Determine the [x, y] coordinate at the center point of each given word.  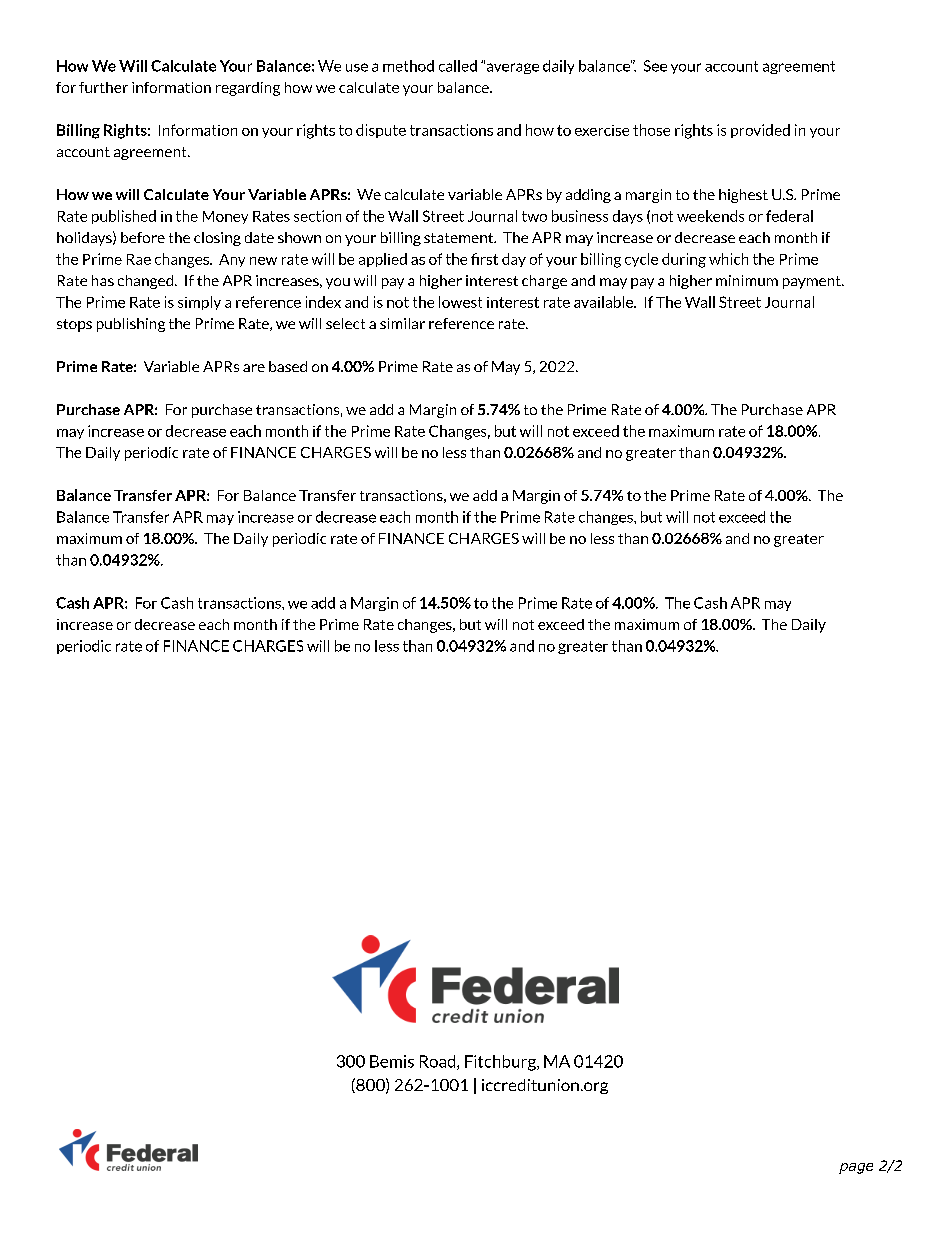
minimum [747, 280]
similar [402, 323]
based [288, 366]
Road [439, 1062]
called [458, 66]
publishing [131, 325]
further [103, 87]
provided [760, 131]
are [254, 368]
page [856, 1168]
